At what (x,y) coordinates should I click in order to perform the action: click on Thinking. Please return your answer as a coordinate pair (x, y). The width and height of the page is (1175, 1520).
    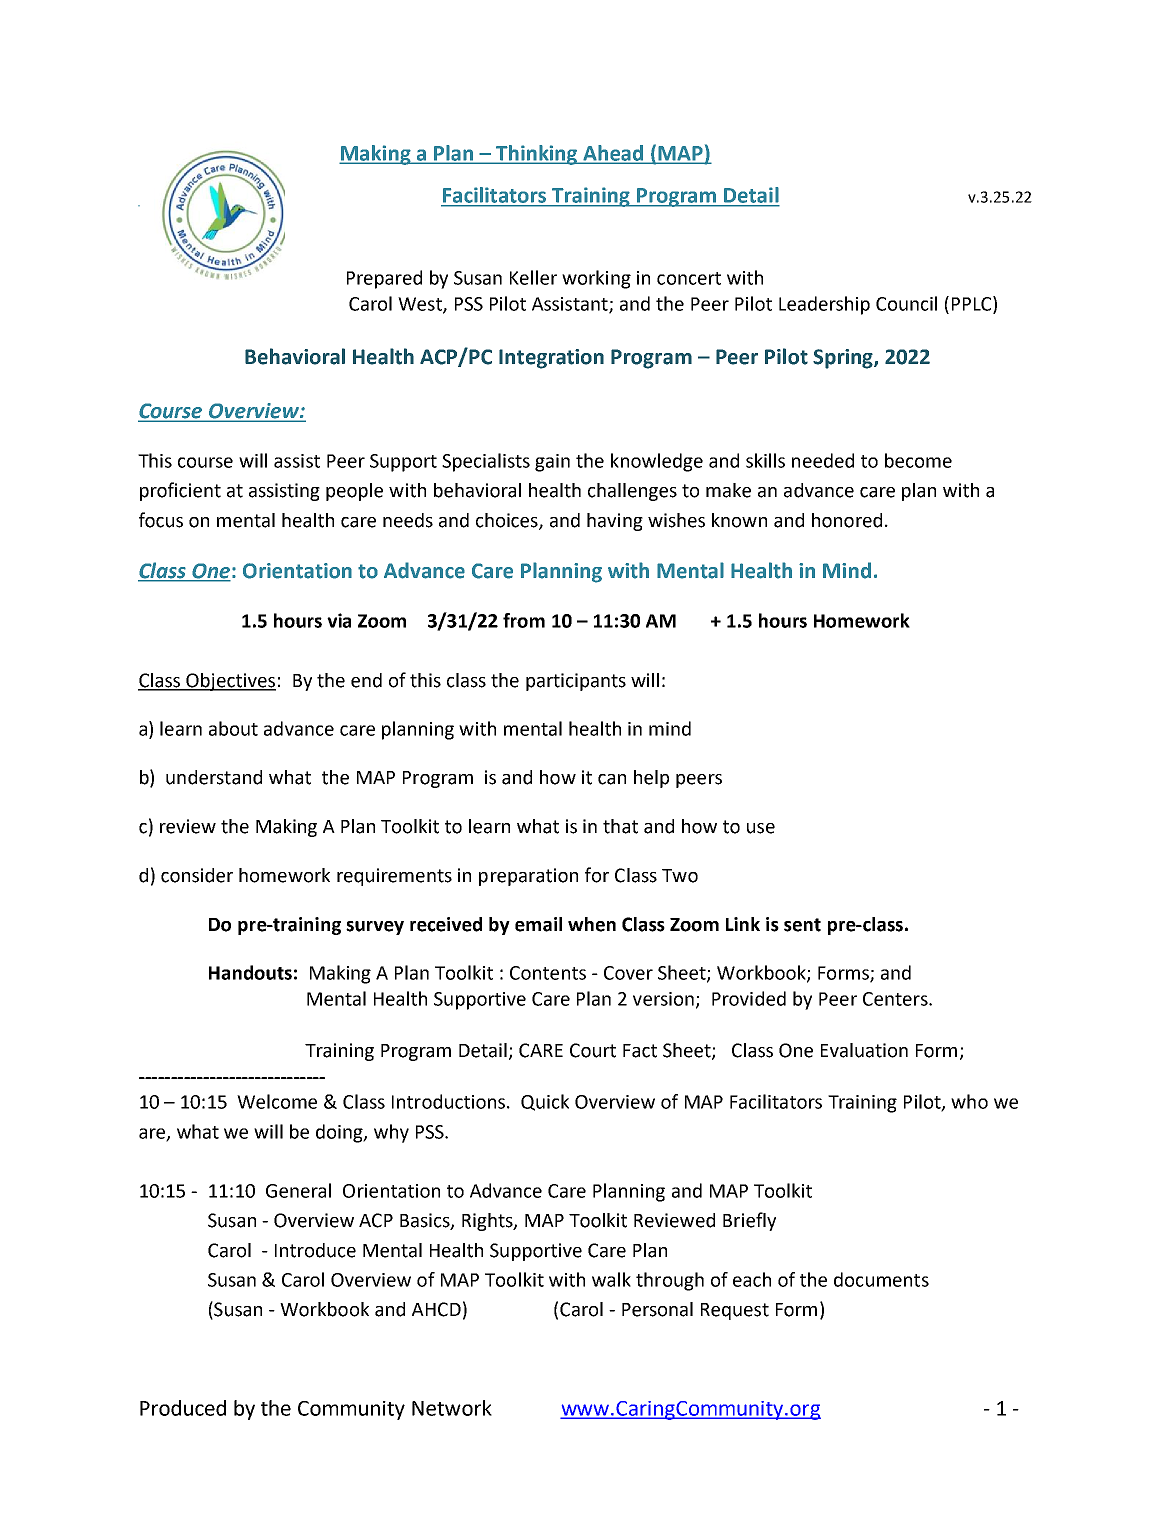
    Looking at the image, I should click on (537, 155).
